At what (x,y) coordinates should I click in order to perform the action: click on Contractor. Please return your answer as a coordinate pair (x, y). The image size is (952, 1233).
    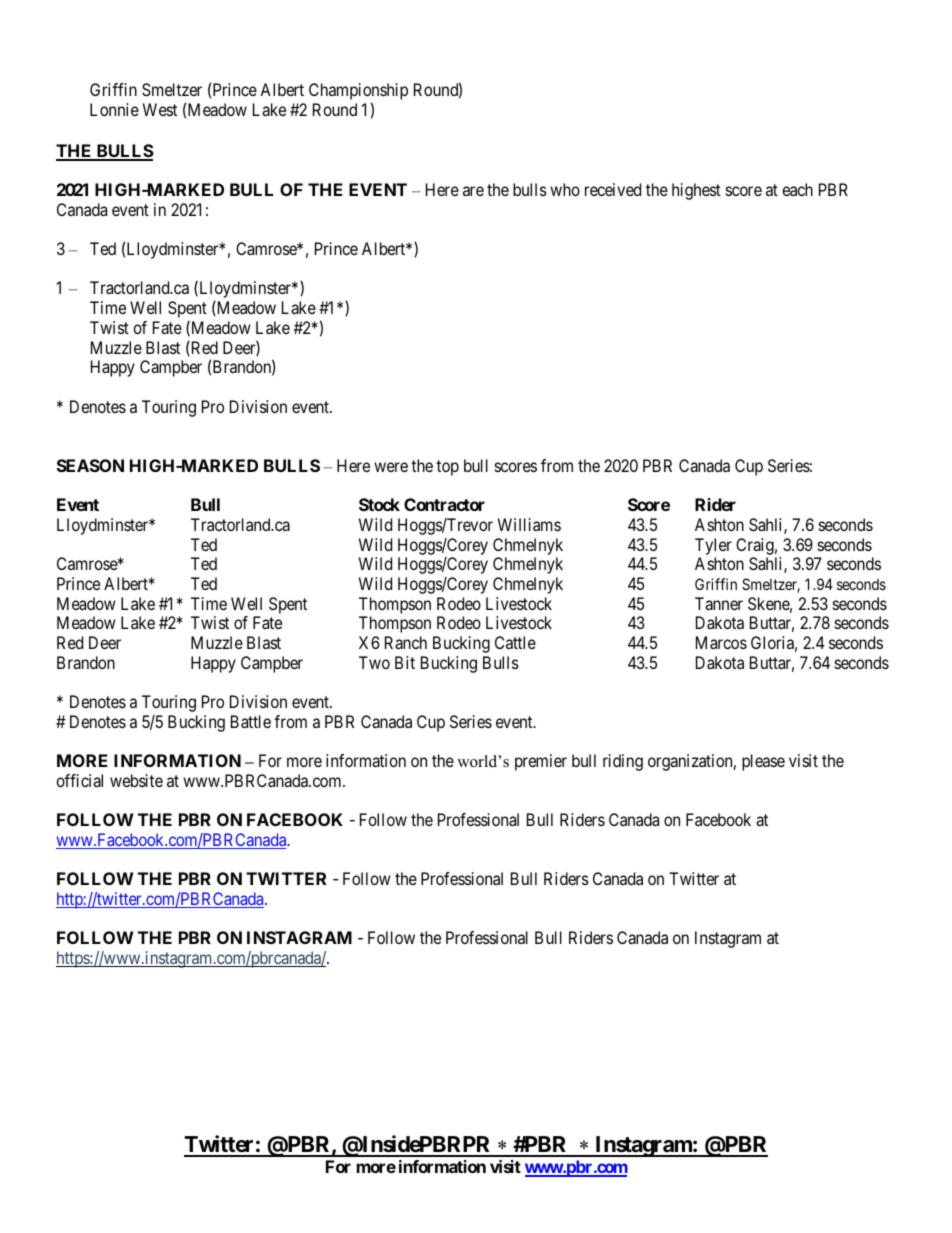
    Looking at the image, I should click on (444, 504).
